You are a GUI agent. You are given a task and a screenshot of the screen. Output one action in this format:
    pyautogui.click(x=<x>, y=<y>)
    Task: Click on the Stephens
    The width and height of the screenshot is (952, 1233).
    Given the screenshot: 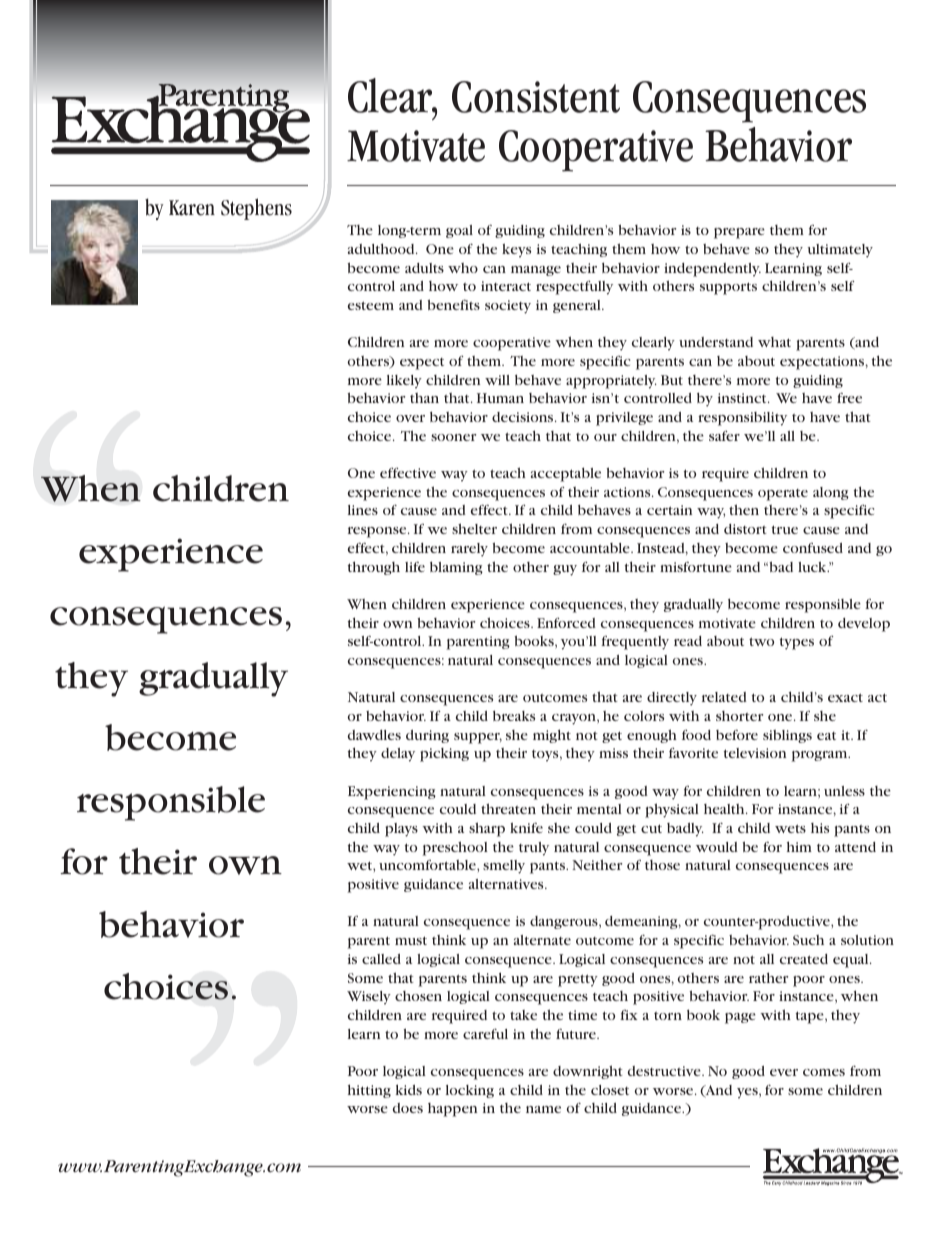 What is the action you would take?
    pyautogui.click(x=256, y=209)
